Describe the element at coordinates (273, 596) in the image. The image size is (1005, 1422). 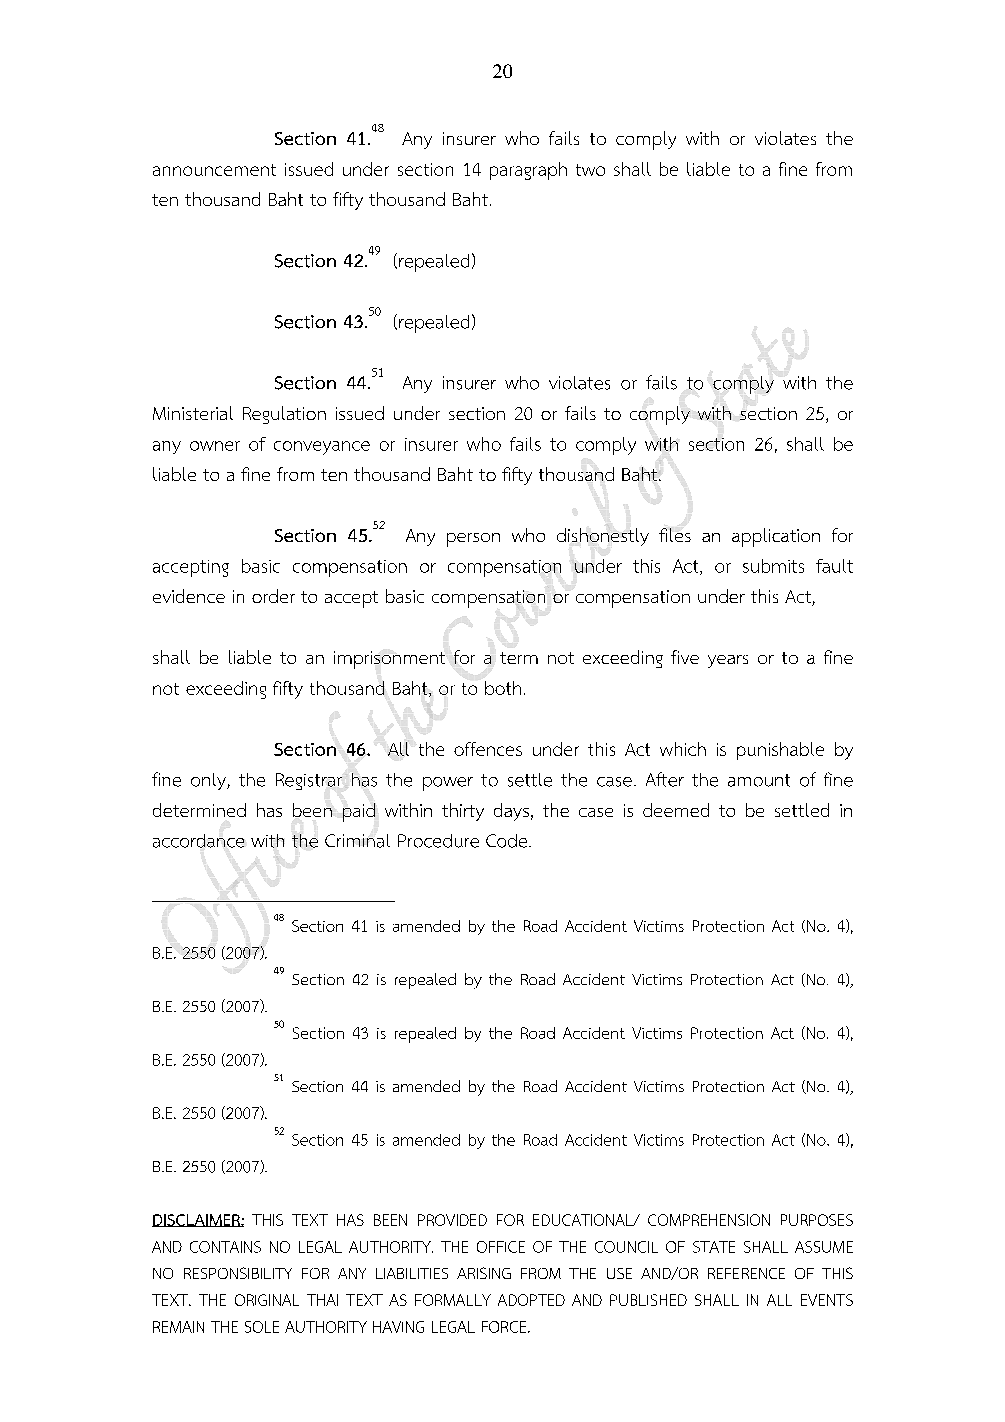
I see `order` at that location.
